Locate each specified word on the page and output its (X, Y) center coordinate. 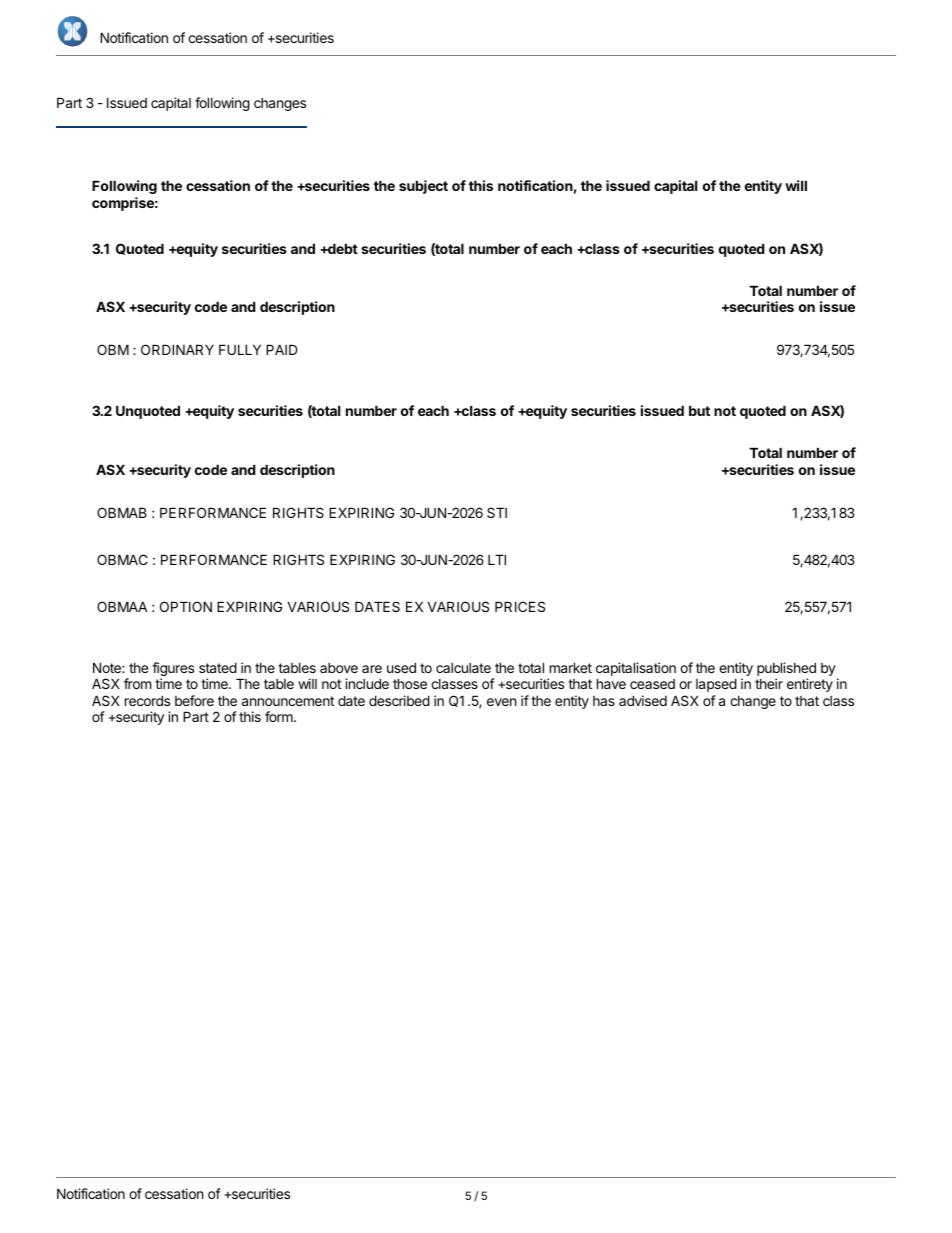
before (194, 700)
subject (423, 187)
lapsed (716, 685)
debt (342, 248)
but (699, 410)
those (410, 683)
